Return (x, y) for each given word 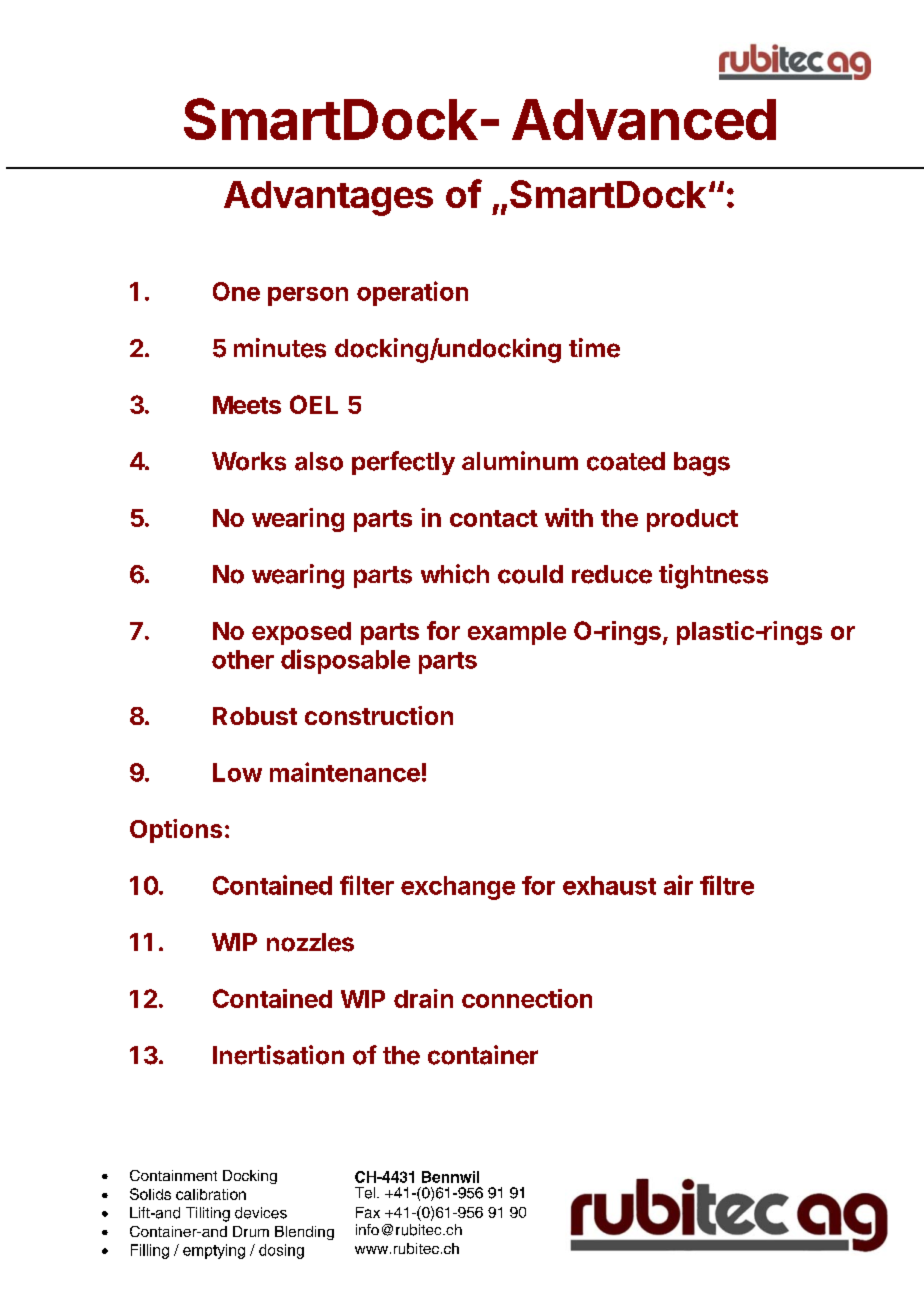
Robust (255, 716)
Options (176, 831)
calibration (211, 1194)
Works (249, 461)
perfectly (403, 463)
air (678, 885)
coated (626, 461)
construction (379, 715)
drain (423, 998)
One (236, 291)
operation (412, 293)
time (594, 348)
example (517, 633)
